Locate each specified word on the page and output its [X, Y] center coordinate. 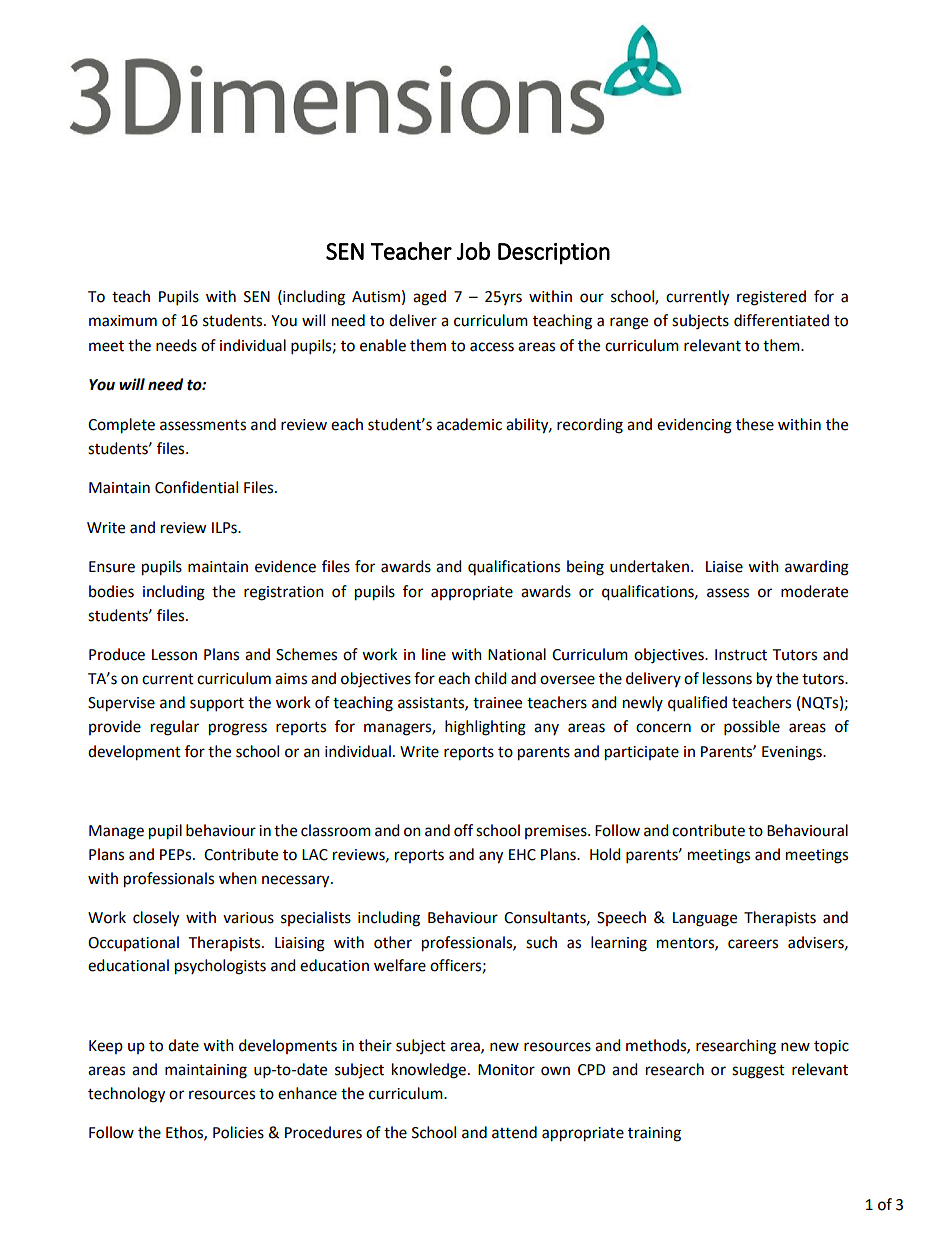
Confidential [196, 487]
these [755, 424]
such [541, 942]
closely [156, 919]
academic [469, 424]
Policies [238, 1132]
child [491, 678]
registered [771, 298]
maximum [123, 321]
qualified [697, 704]
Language [705, 919]
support [217, 705]
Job [473, 251]
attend [514, 1132]
